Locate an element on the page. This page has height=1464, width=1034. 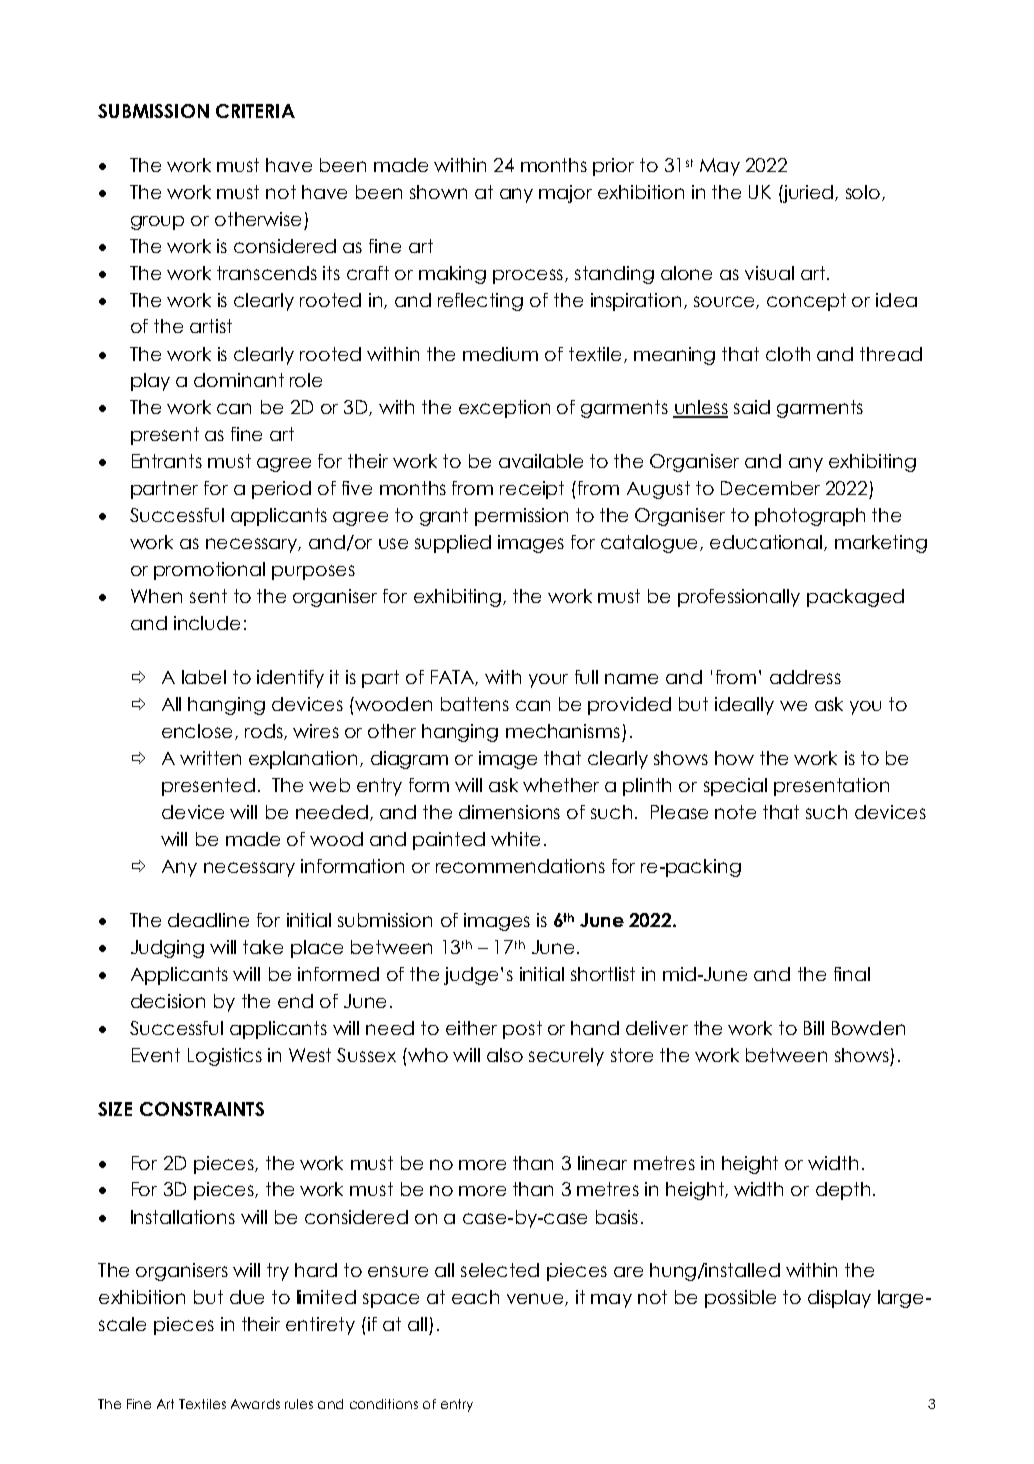
CRITERIA is located at coordinates (255, 111).
